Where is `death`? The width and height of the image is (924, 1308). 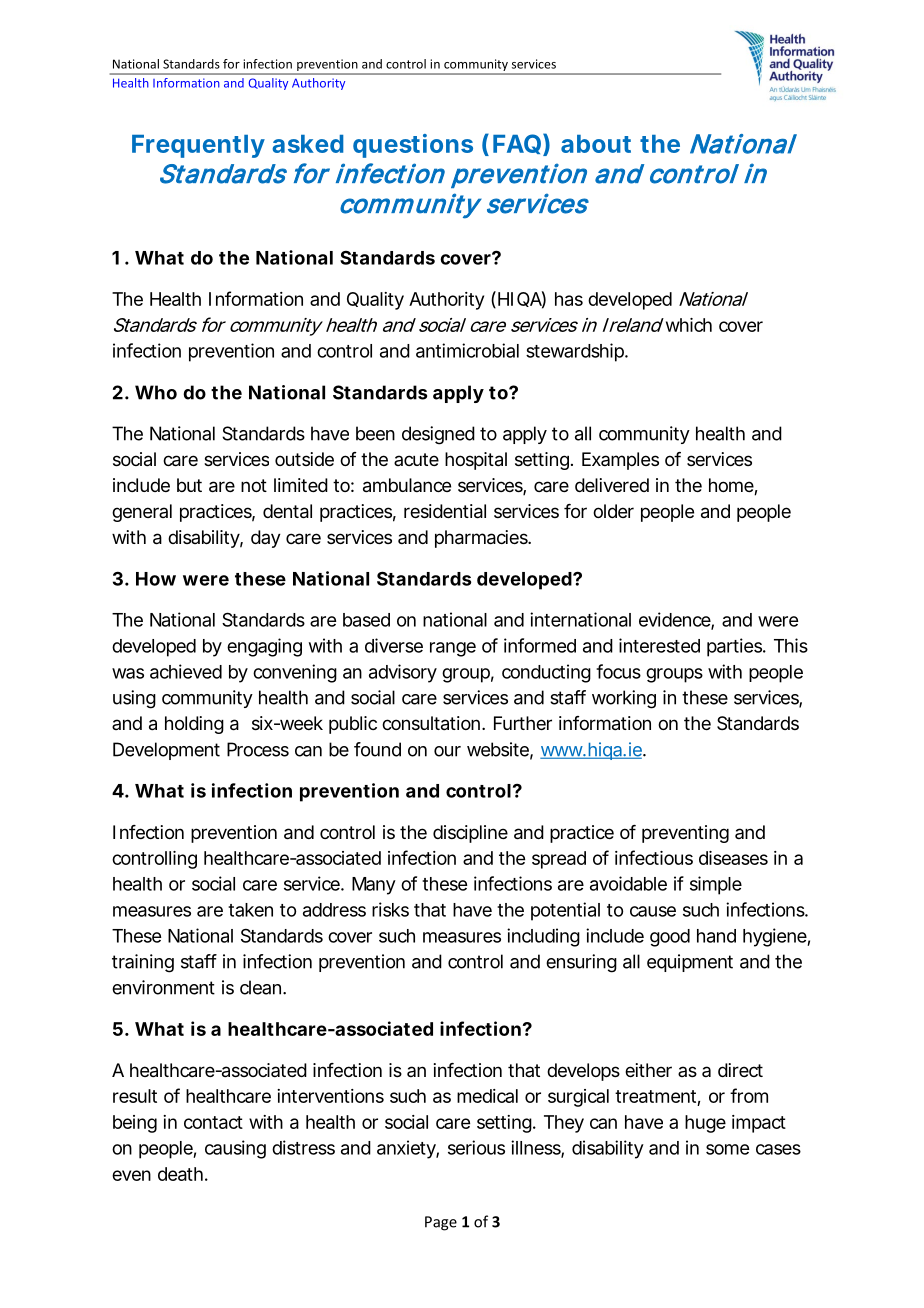
death is located at coordinates (180, 1174).
